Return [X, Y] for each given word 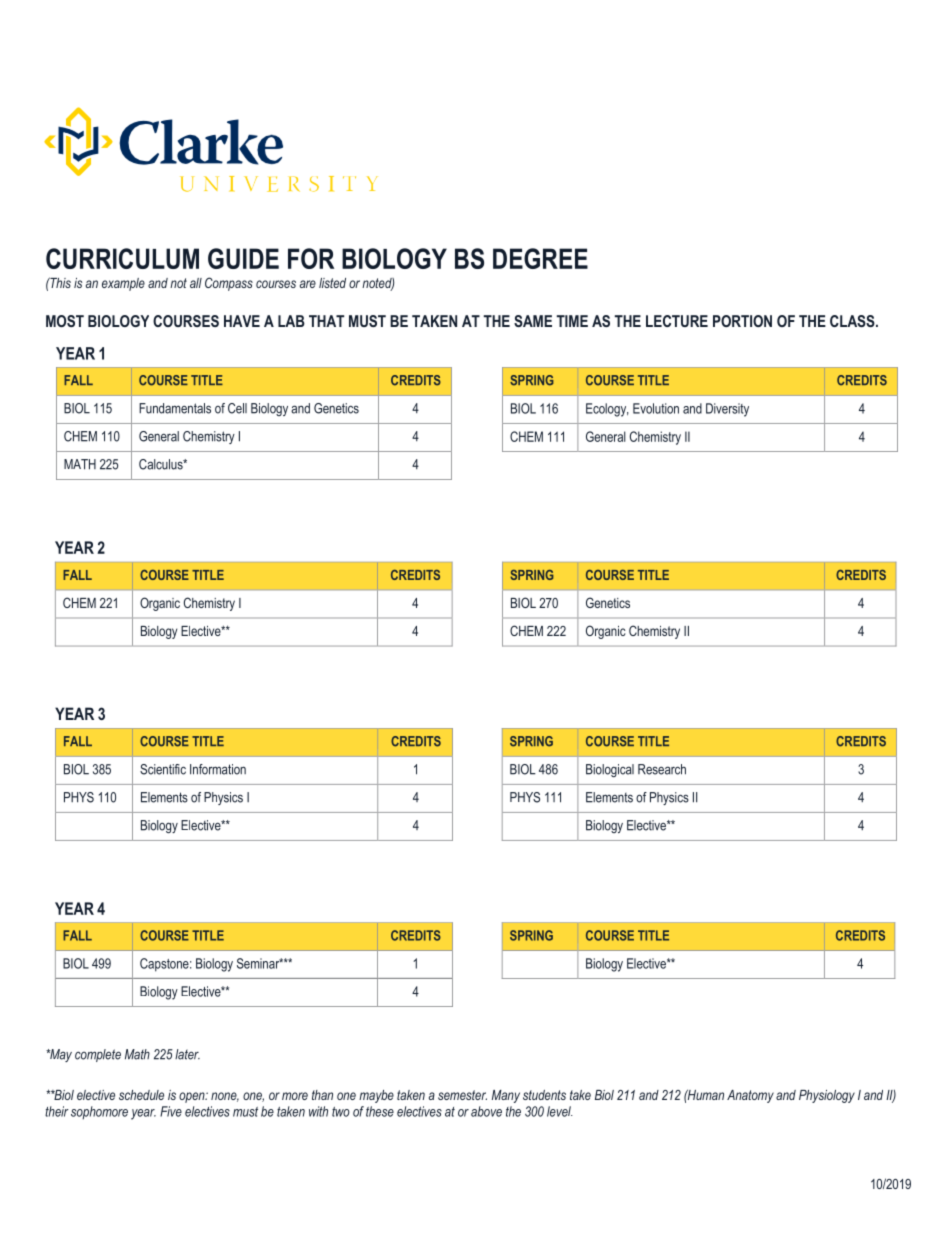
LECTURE [677, 321]
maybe [376, 1096]
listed [332, 283]
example [123, 284]
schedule [141, 1095]
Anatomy [750, 1096]
